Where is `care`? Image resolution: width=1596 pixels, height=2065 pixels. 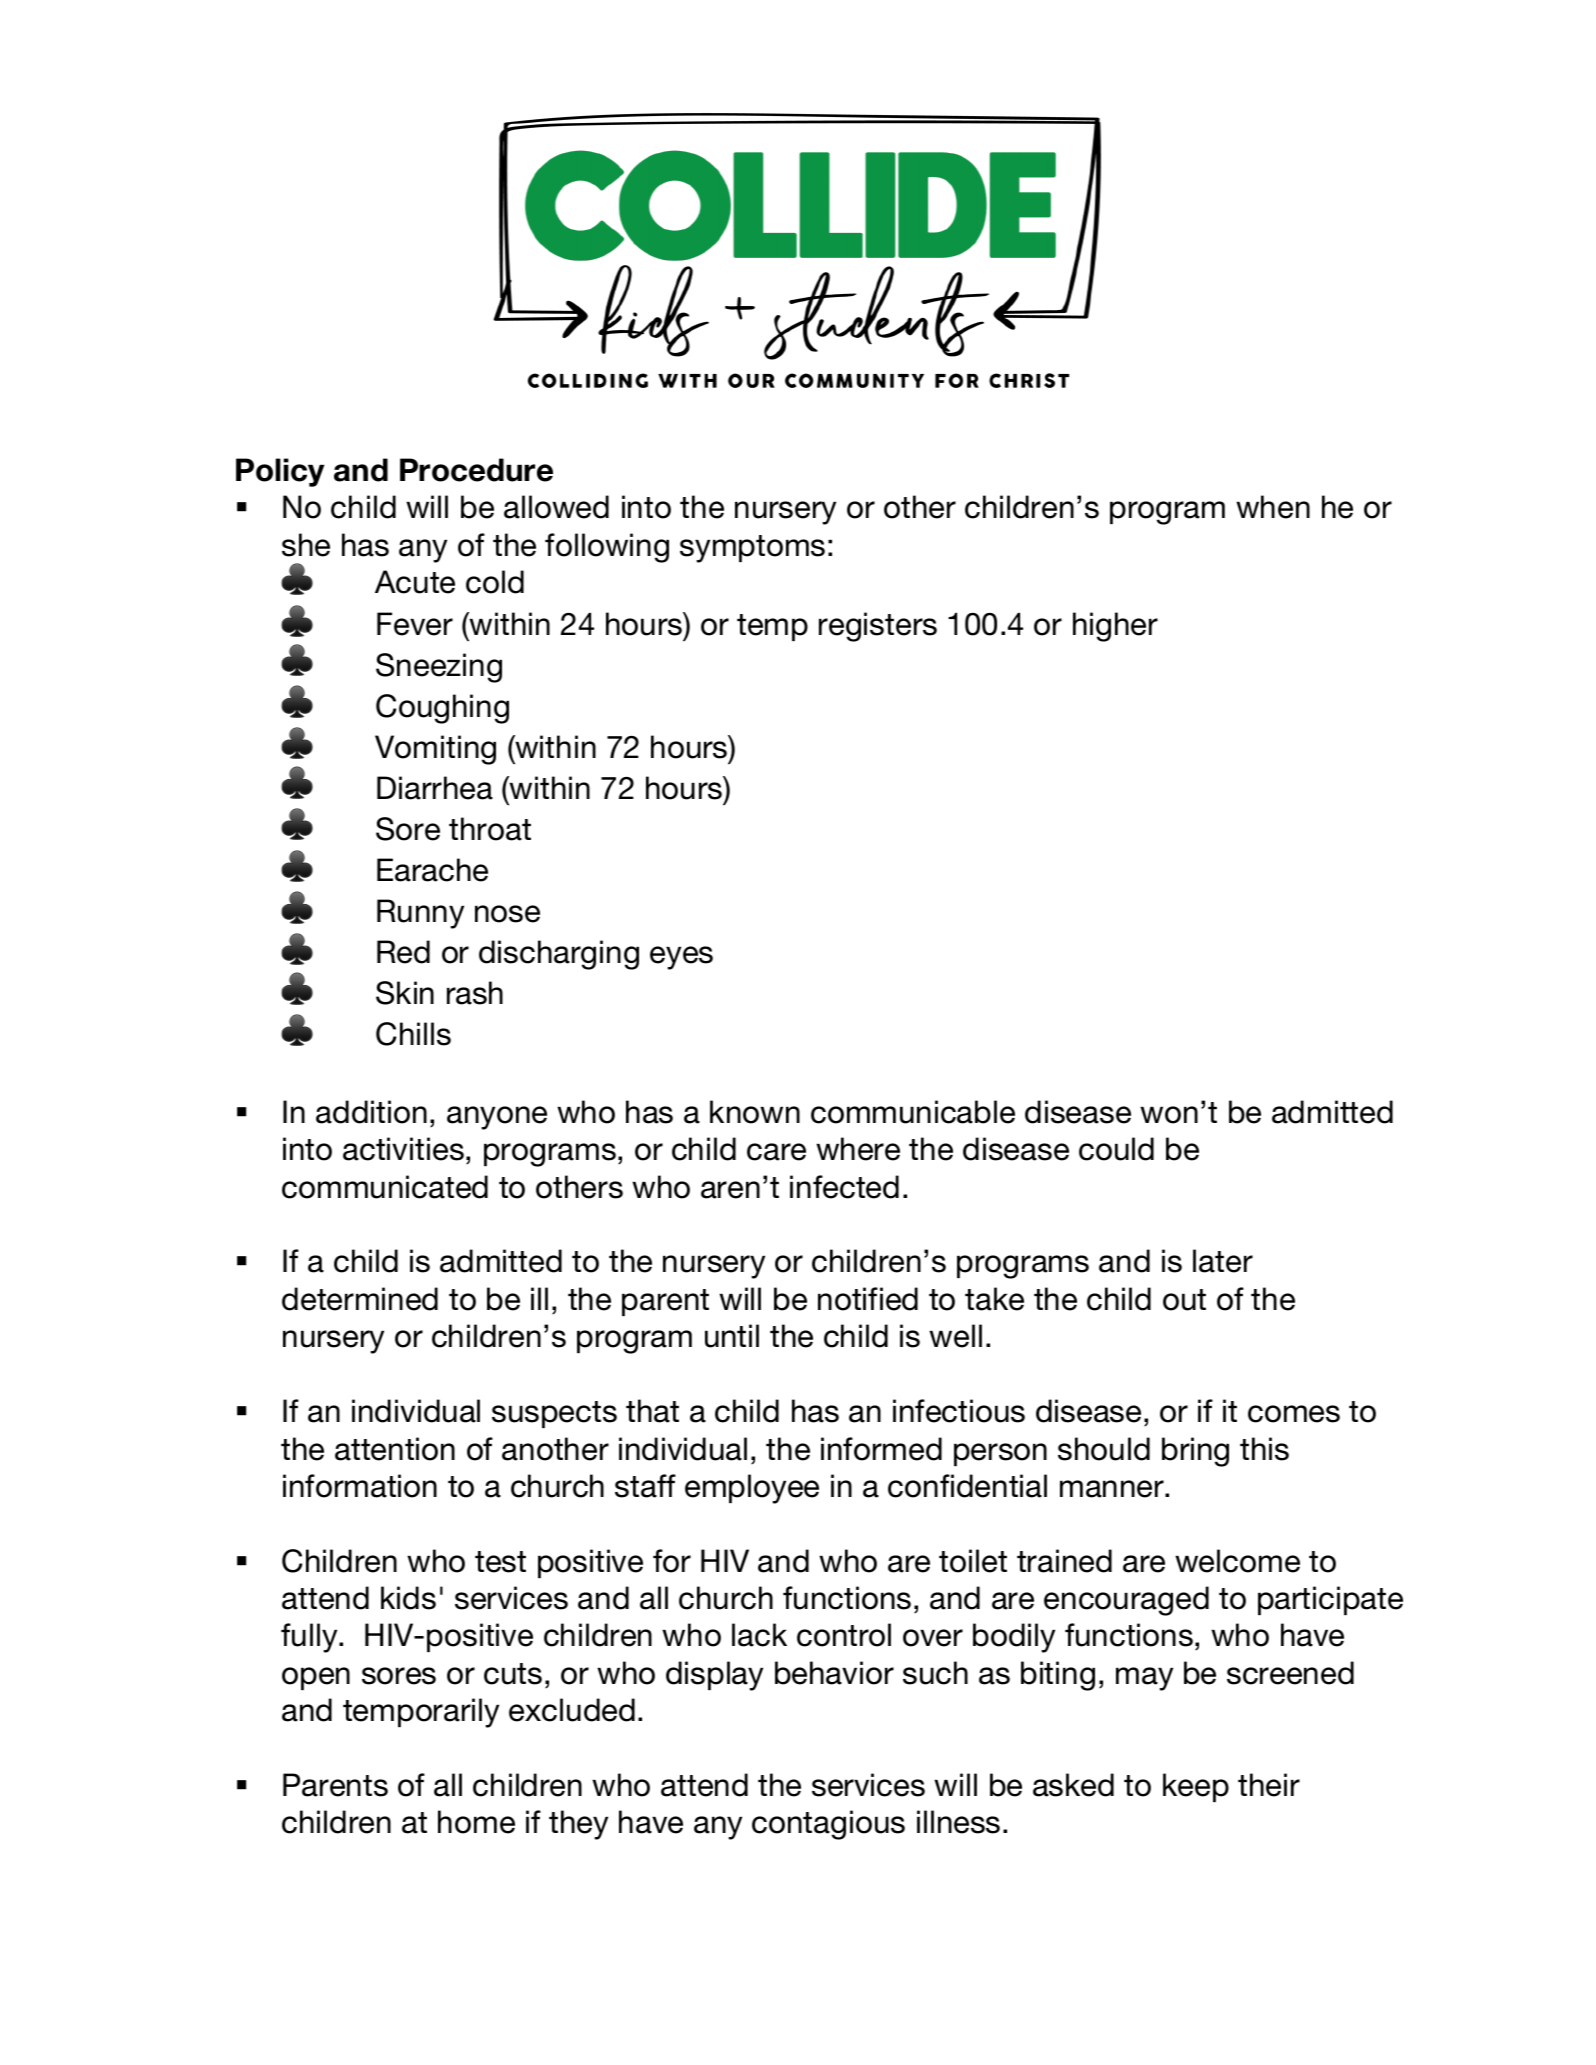 care is located at coordinates (776, 1152).
